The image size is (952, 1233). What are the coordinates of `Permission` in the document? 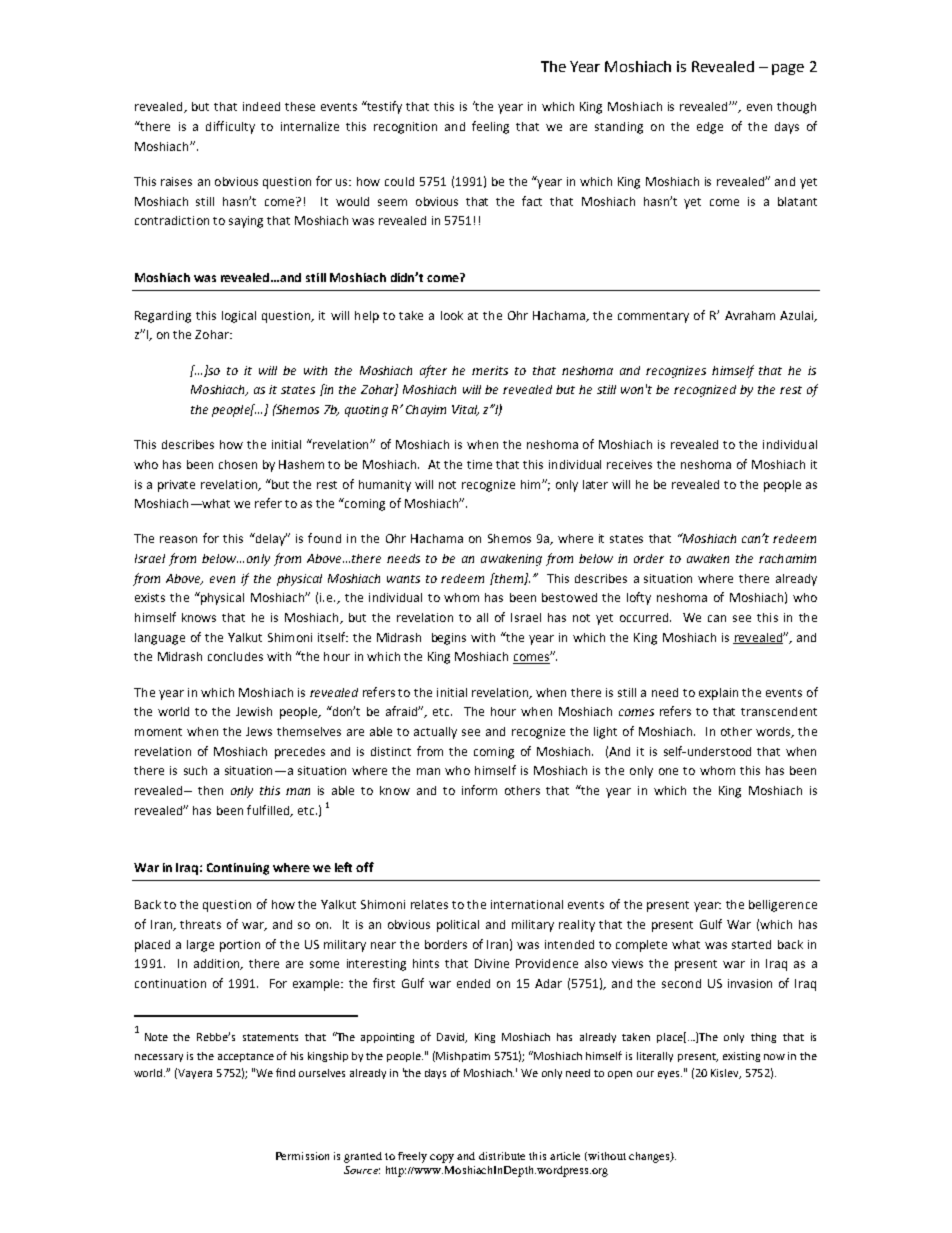 It's located at (302, 1156).
